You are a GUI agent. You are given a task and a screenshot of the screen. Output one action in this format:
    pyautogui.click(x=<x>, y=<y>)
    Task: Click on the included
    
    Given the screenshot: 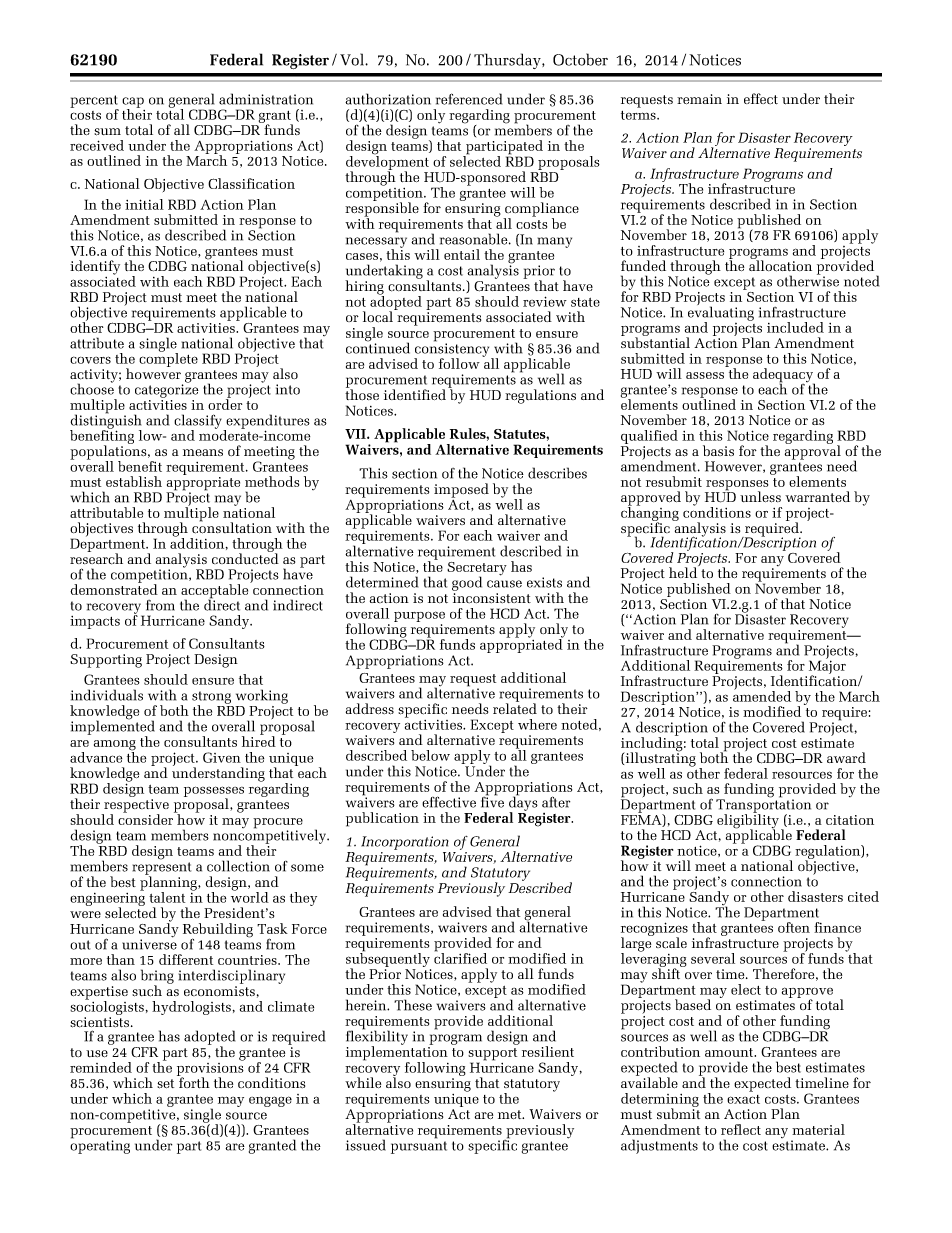 What is the action you would take?
    pyautogui.click(x=795, y=327)
